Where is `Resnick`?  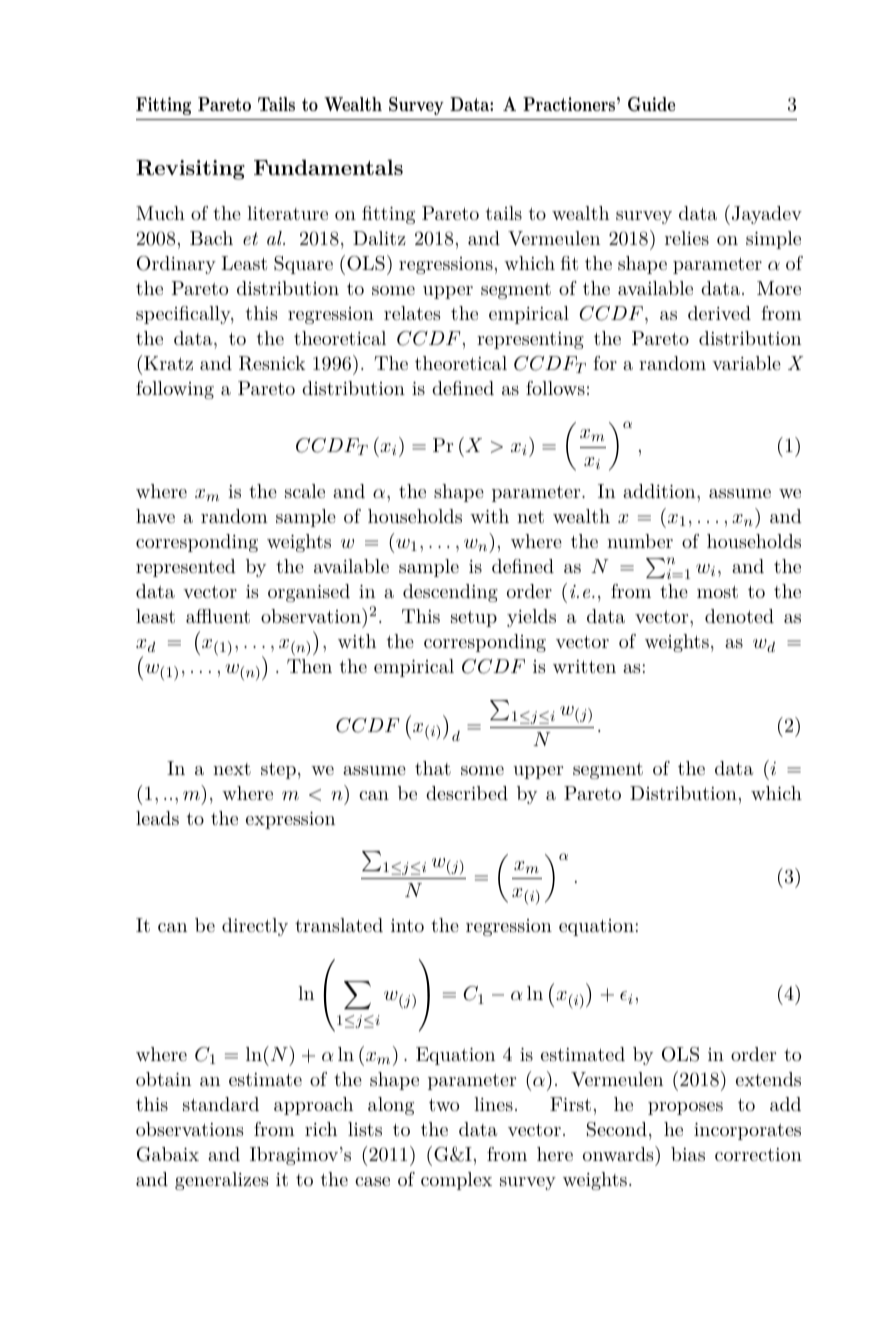
Resnick is located at coordinates (272, 363).
